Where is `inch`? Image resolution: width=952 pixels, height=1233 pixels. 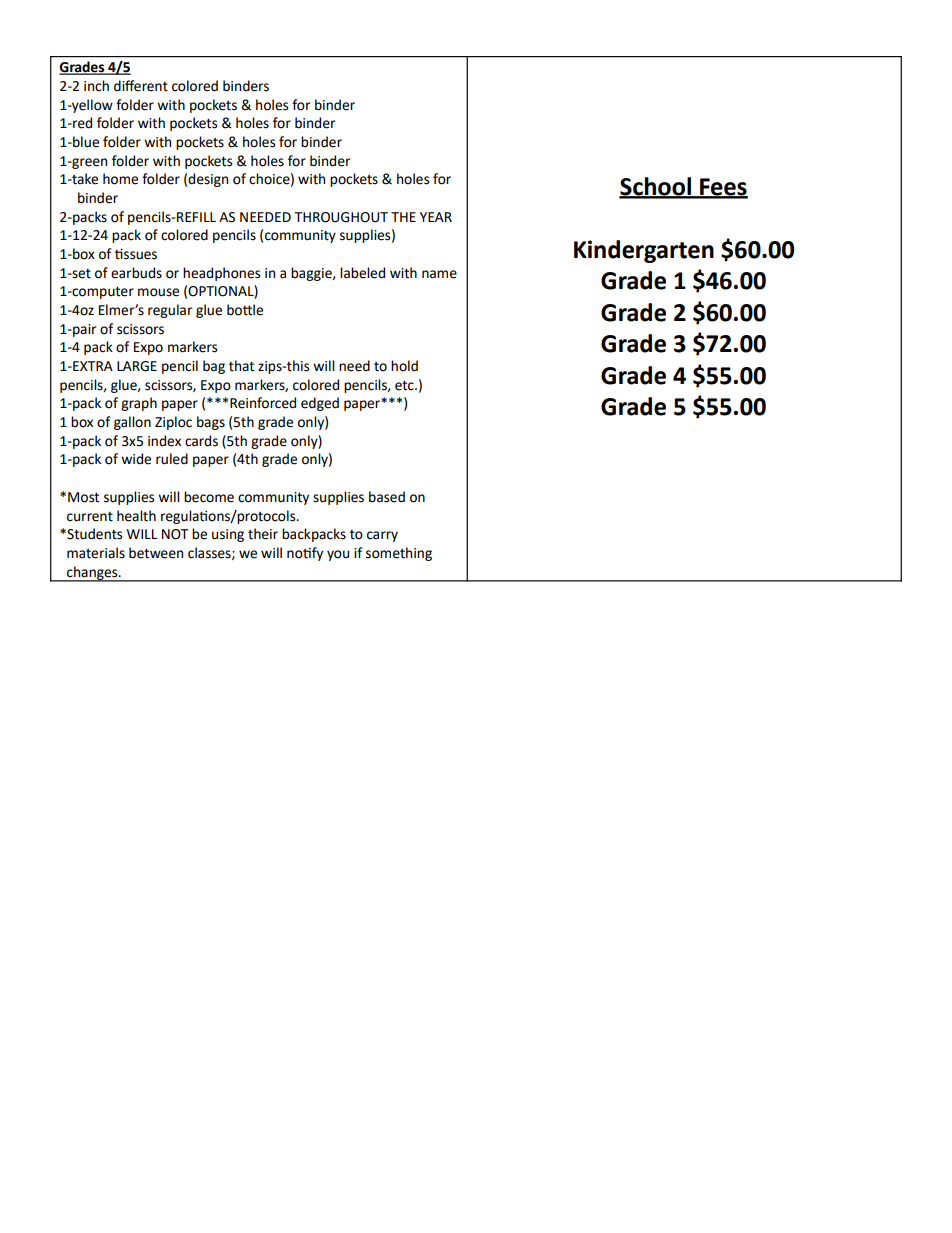
inch is located at coordinates (96, 86).
